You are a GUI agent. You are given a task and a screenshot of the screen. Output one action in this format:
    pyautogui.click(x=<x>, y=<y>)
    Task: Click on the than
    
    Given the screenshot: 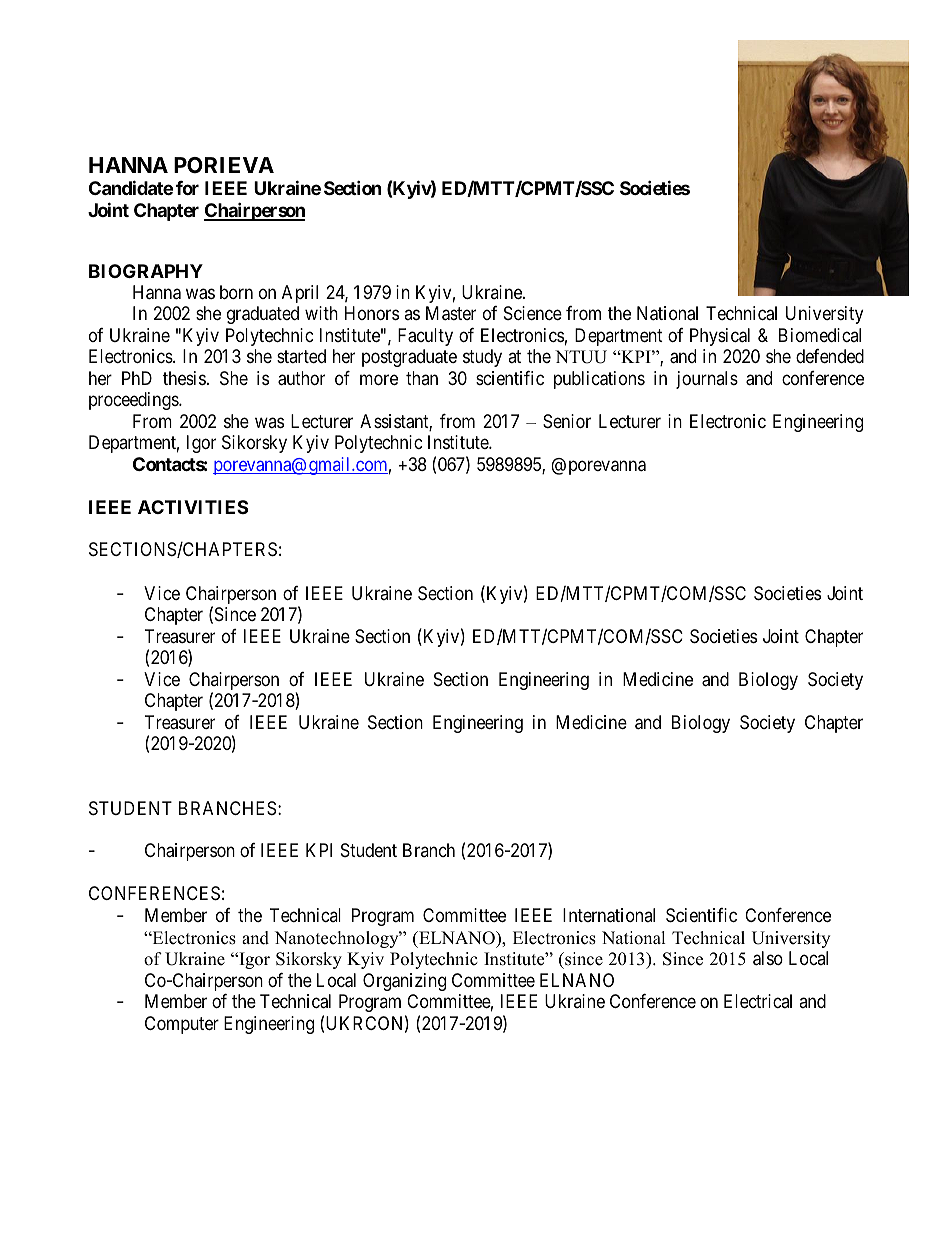 What is the action you would take?
    pyautogui.click(x=422, y=378)
